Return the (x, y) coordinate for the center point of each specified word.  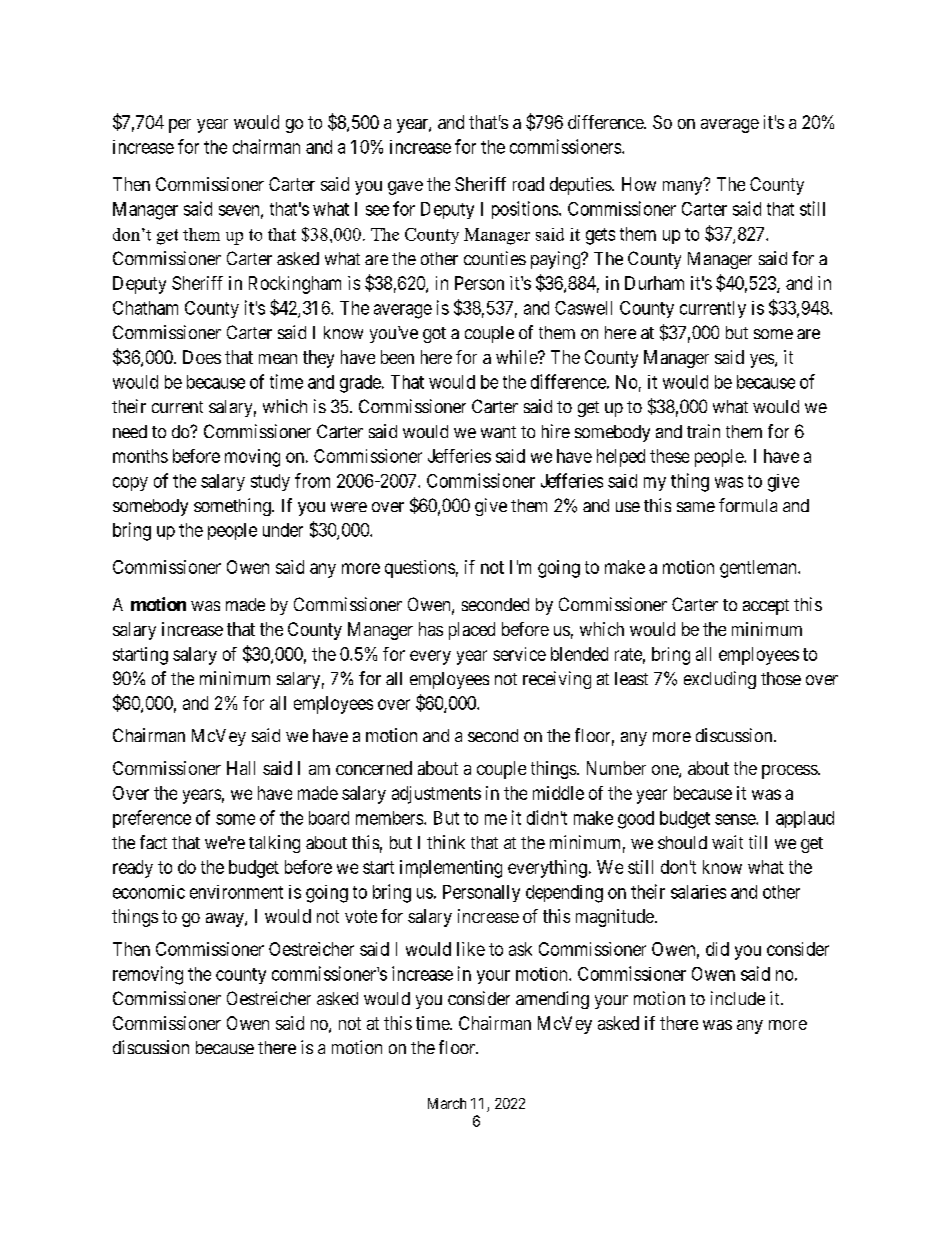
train (703, 431)
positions (525, 210)
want (498, 432)
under (283, 530)
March (447, 1103)
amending (552, 1000)
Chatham (145, 308)
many (684, 187)
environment (236, 892)
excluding (720, 680)
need (130, 431)
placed (472, 631)
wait (727, 842)
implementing (451, 869)
